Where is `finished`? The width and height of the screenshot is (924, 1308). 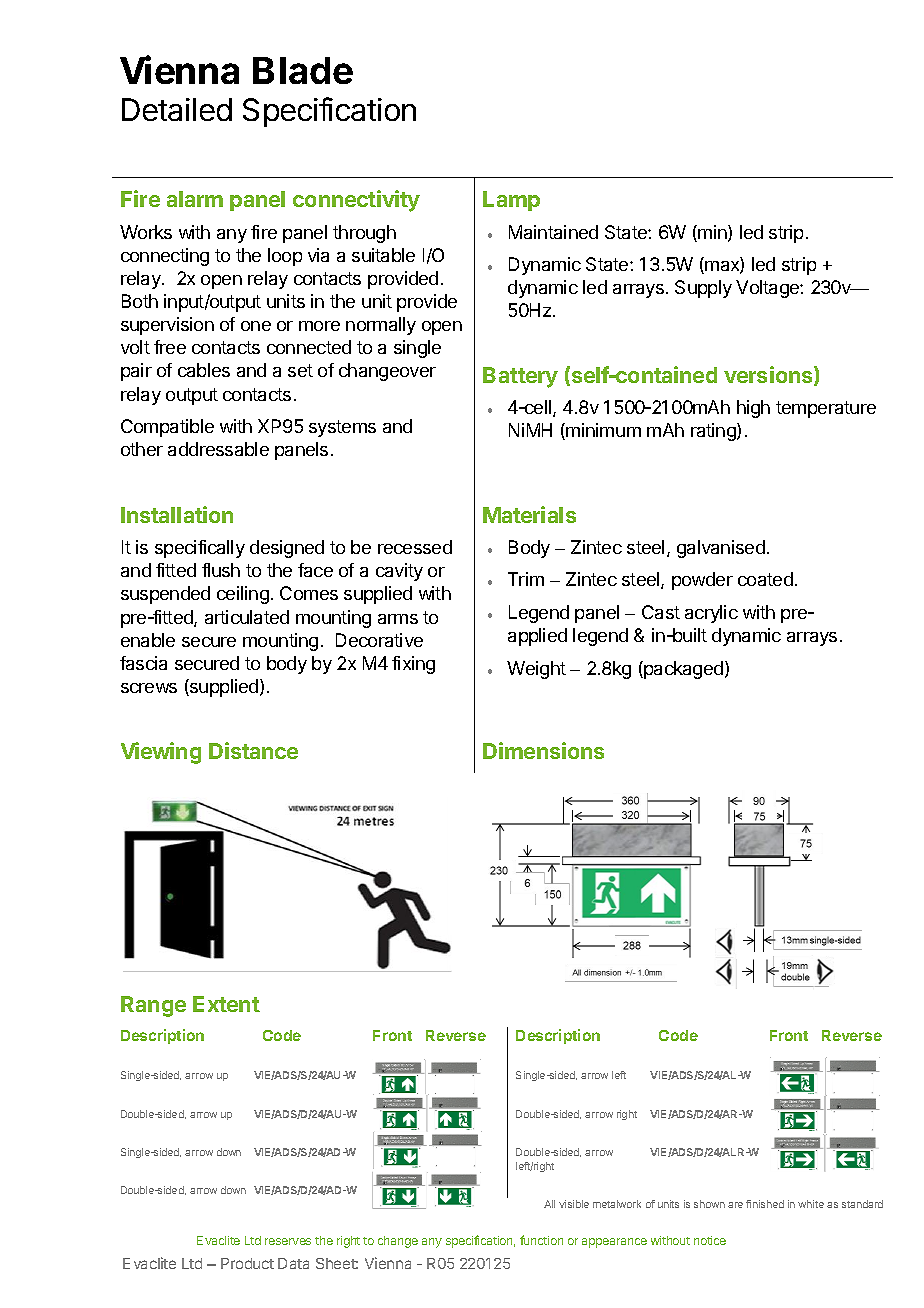
finished is located at coordinates (765, 1204).
